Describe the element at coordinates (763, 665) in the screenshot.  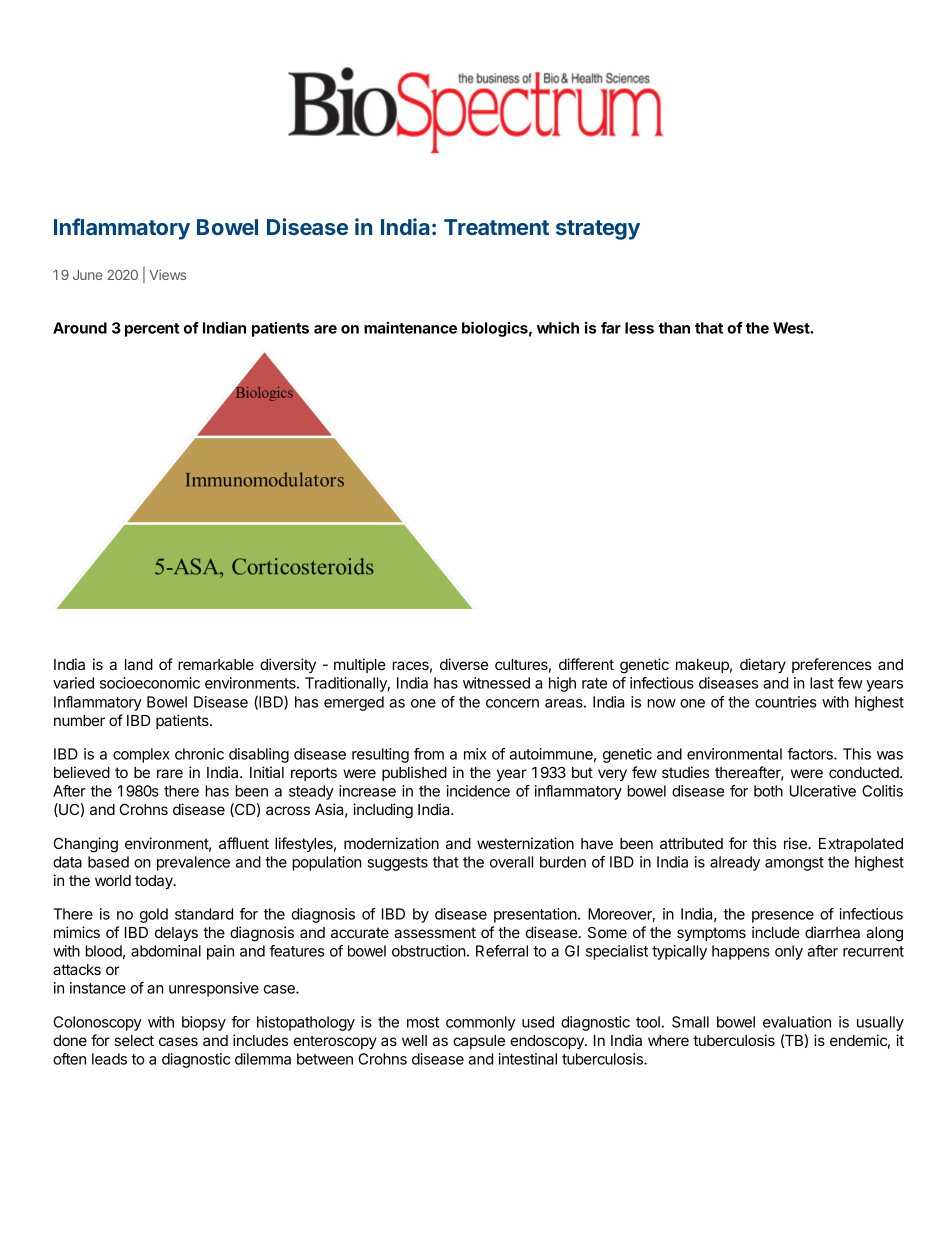
I see `dietary` at that location.
